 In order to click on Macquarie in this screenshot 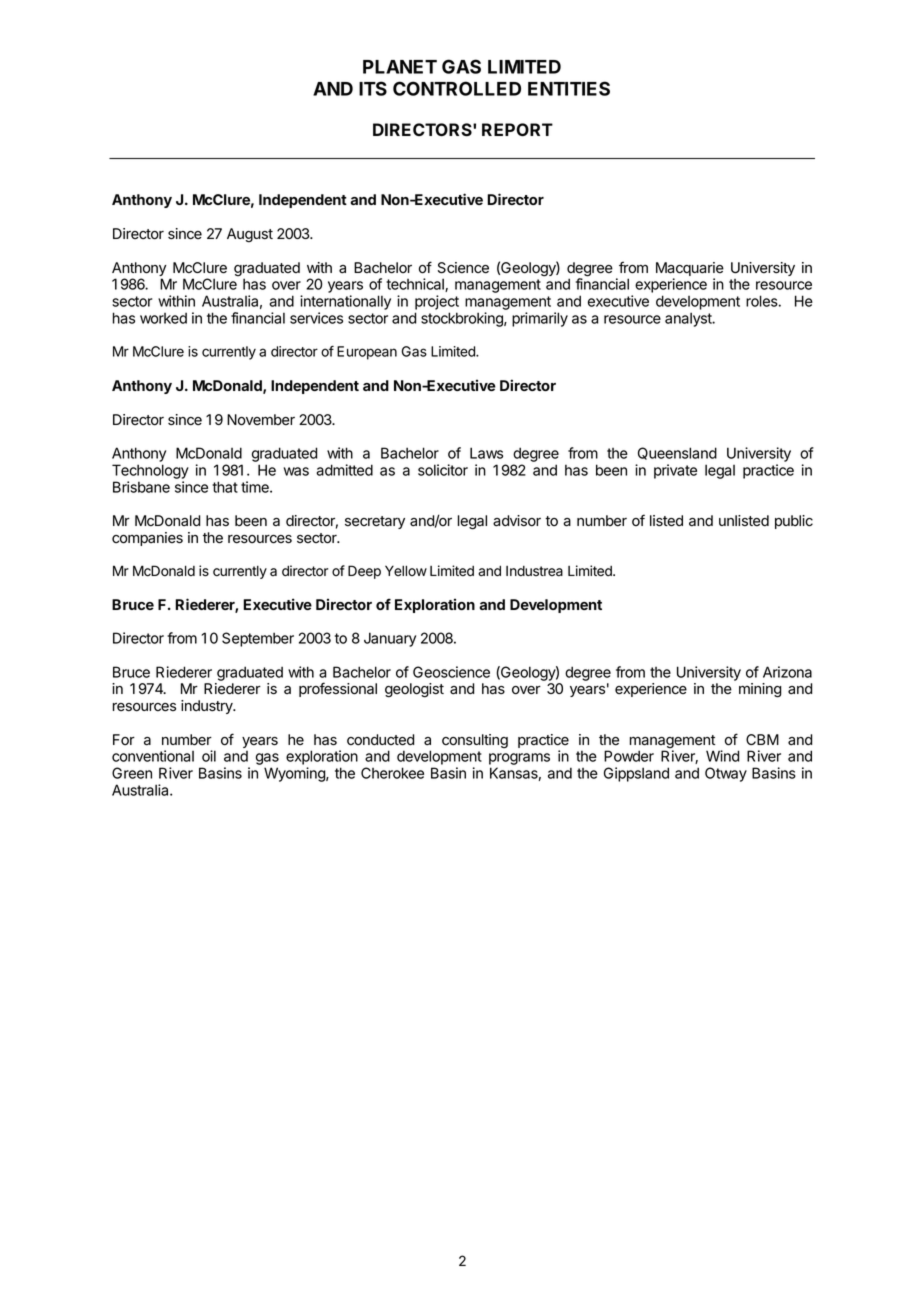, I will do `click(690, 270)`.
